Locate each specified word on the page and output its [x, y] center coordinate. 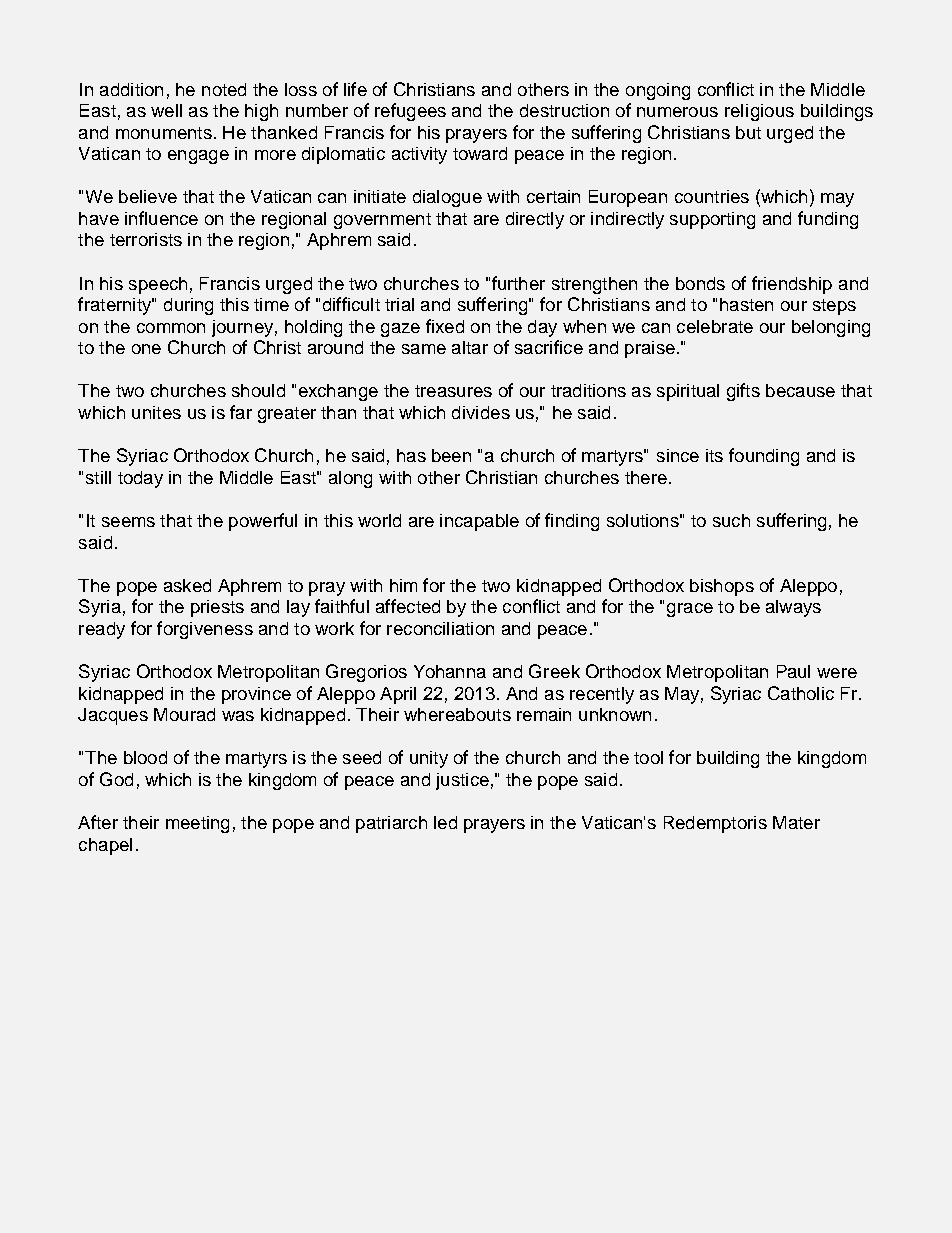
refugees [410, 112]
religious [759, 112]
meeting [197, 824]
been [451, 455]
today [140, 479]
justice [462, 781]
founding [764, 457]
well [166, 110]
